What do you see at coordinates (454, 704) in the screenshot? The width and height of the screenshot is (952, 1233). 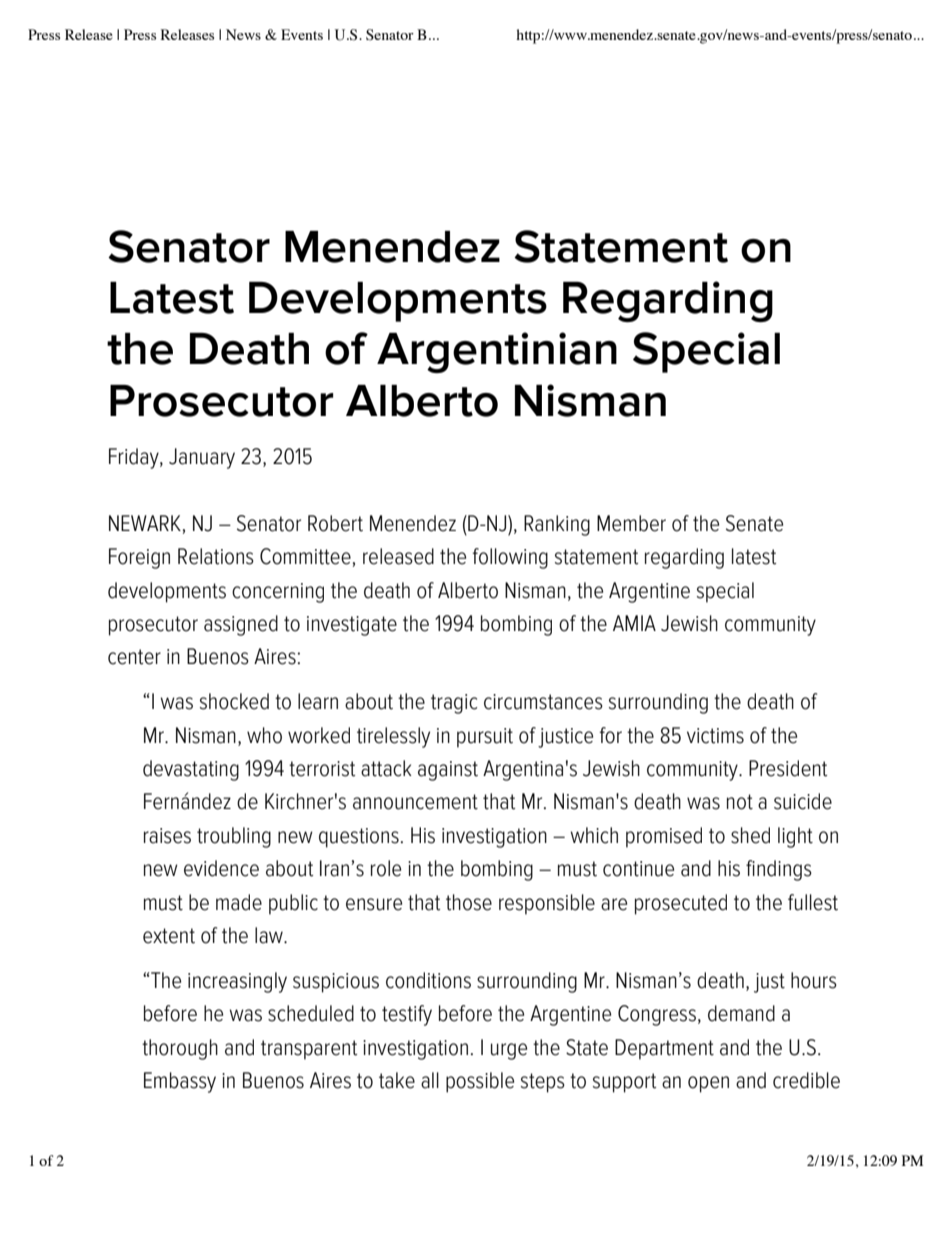 I see `tragic` at bounding box center [454, 704].
